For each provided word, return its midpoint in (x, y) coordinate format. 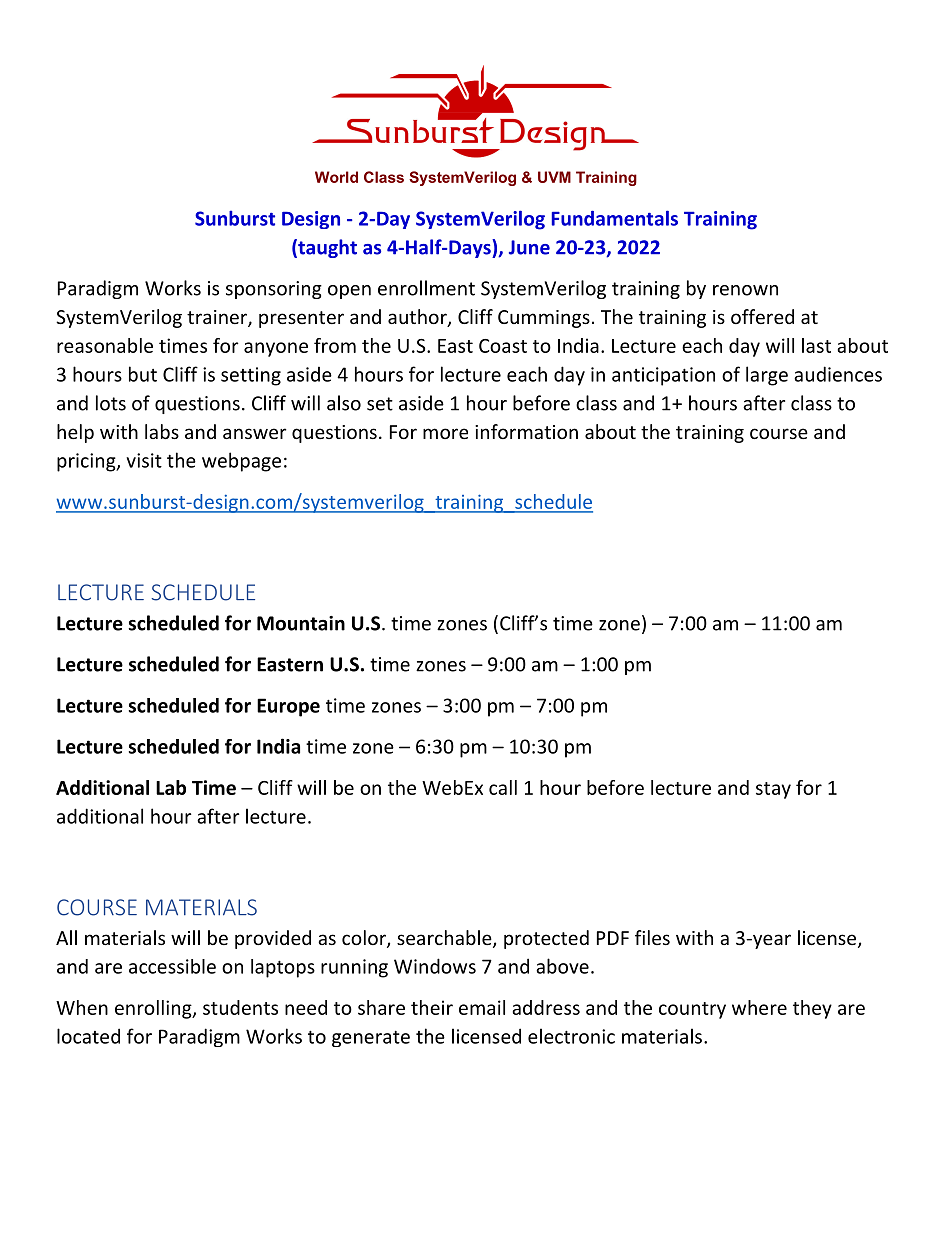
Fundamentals (615, 218)
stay (773, 790)
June (529, 247)
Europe (288, 707)
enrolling (154, 1009)
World (336, 177)
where (759, 1007)
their (432, 1007)
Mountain (301, 623)
